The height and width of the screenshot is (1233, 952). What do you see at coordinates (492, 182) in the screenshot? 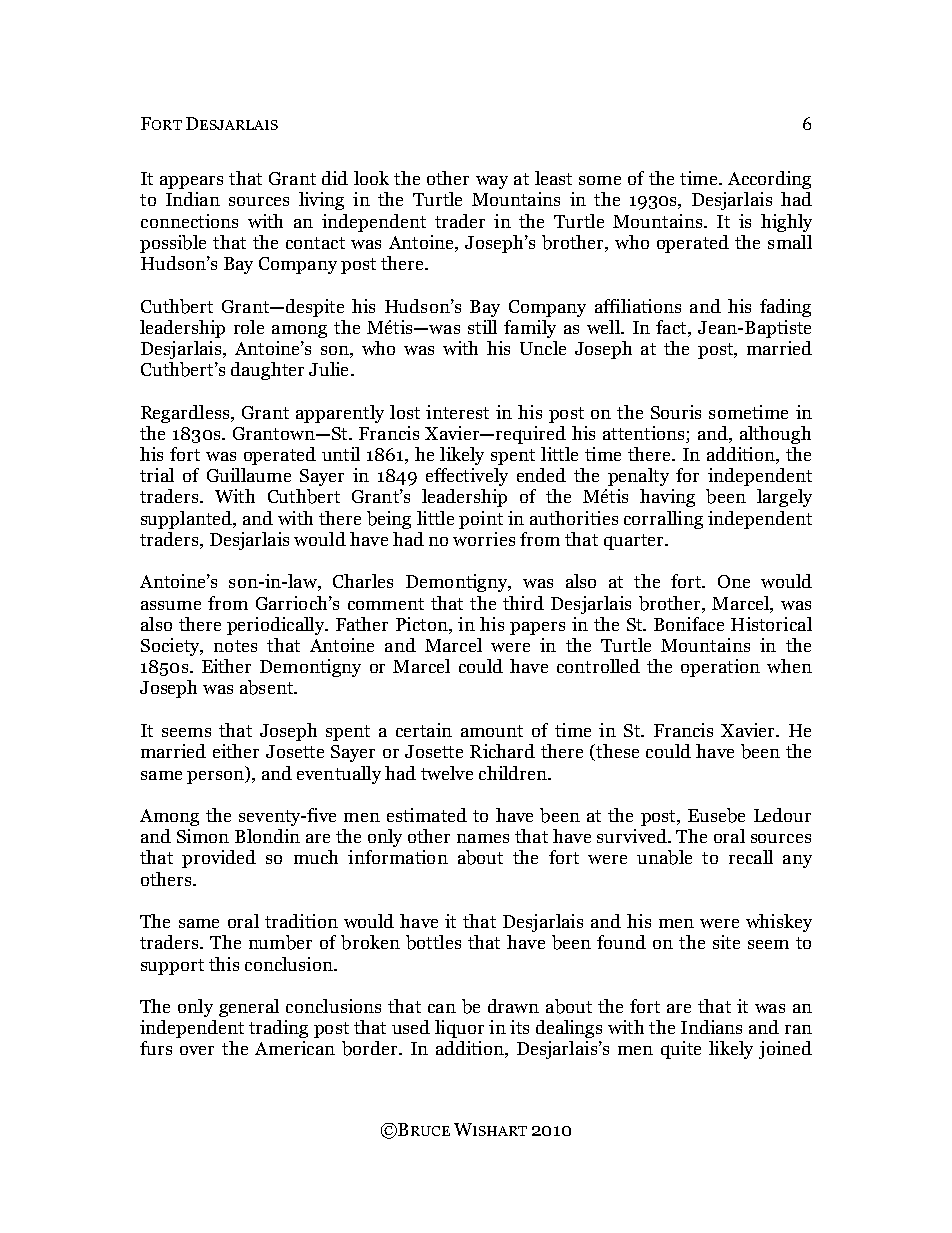
I see `way` at bounding box center [492, 182].
